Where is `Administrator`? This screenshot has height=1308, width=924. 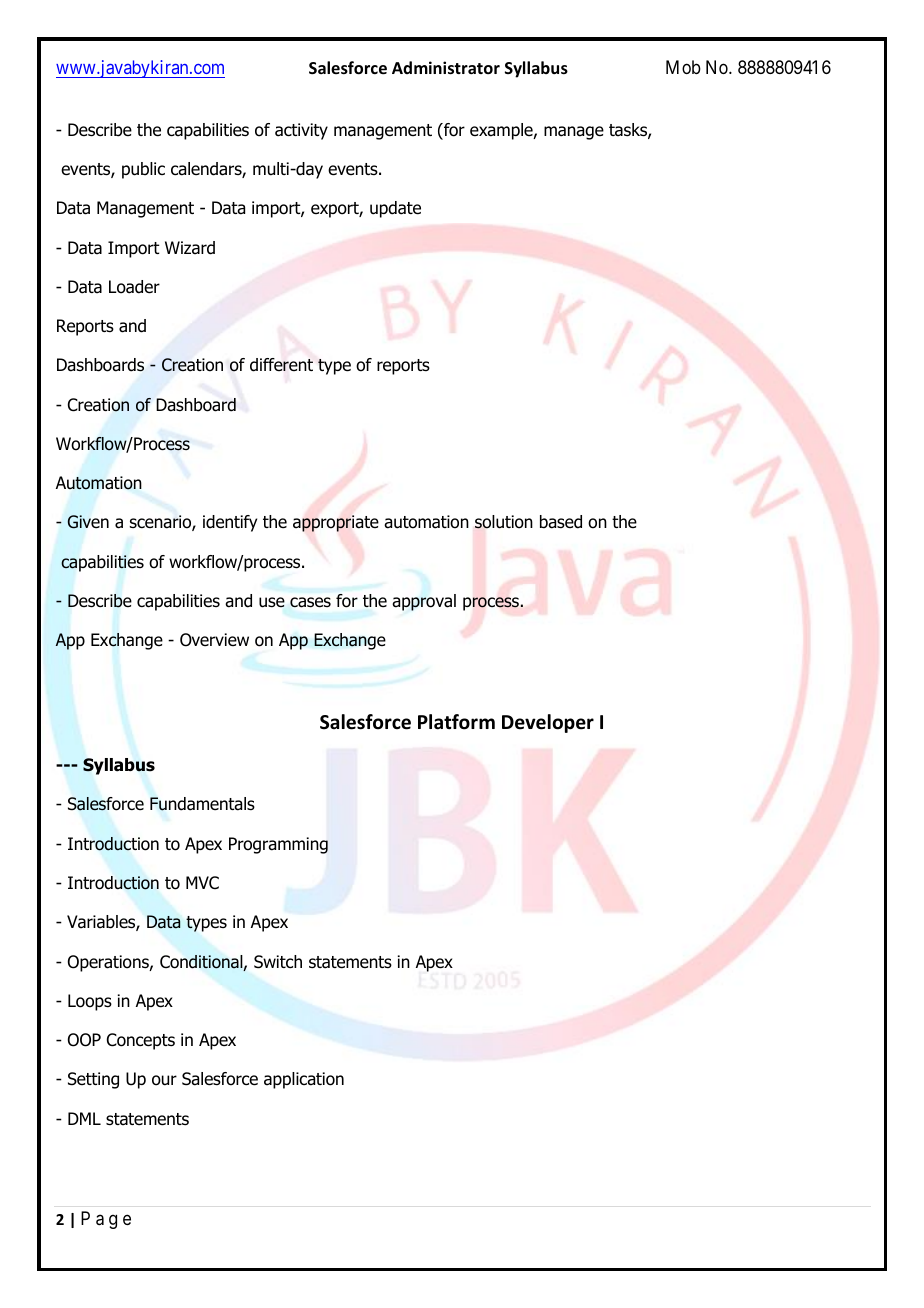
Administrator is located at coordinates (446, 68).
